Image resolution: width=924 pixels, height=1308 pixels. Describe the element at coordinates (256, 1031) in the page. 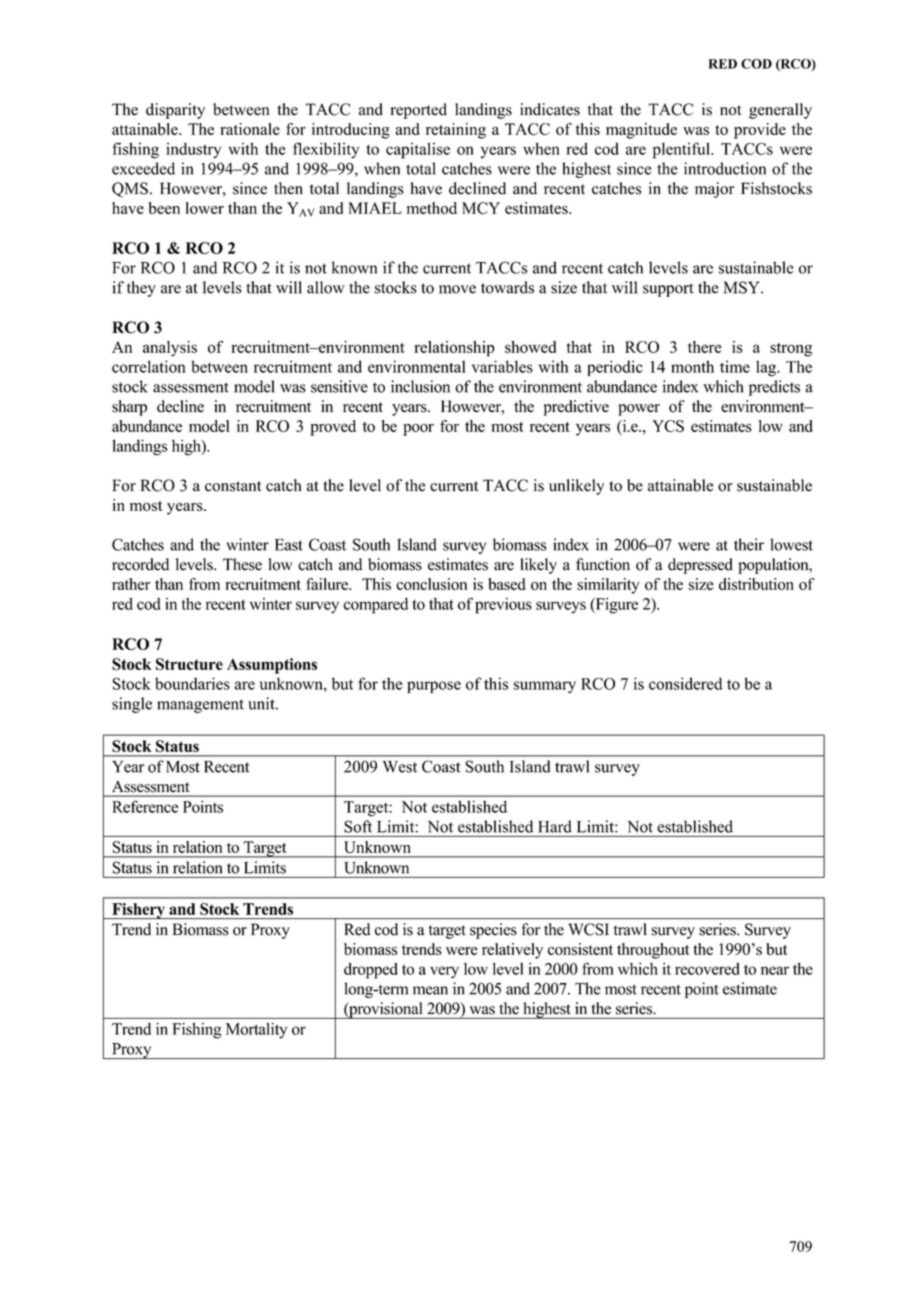

I see `Mortality` at that location.
